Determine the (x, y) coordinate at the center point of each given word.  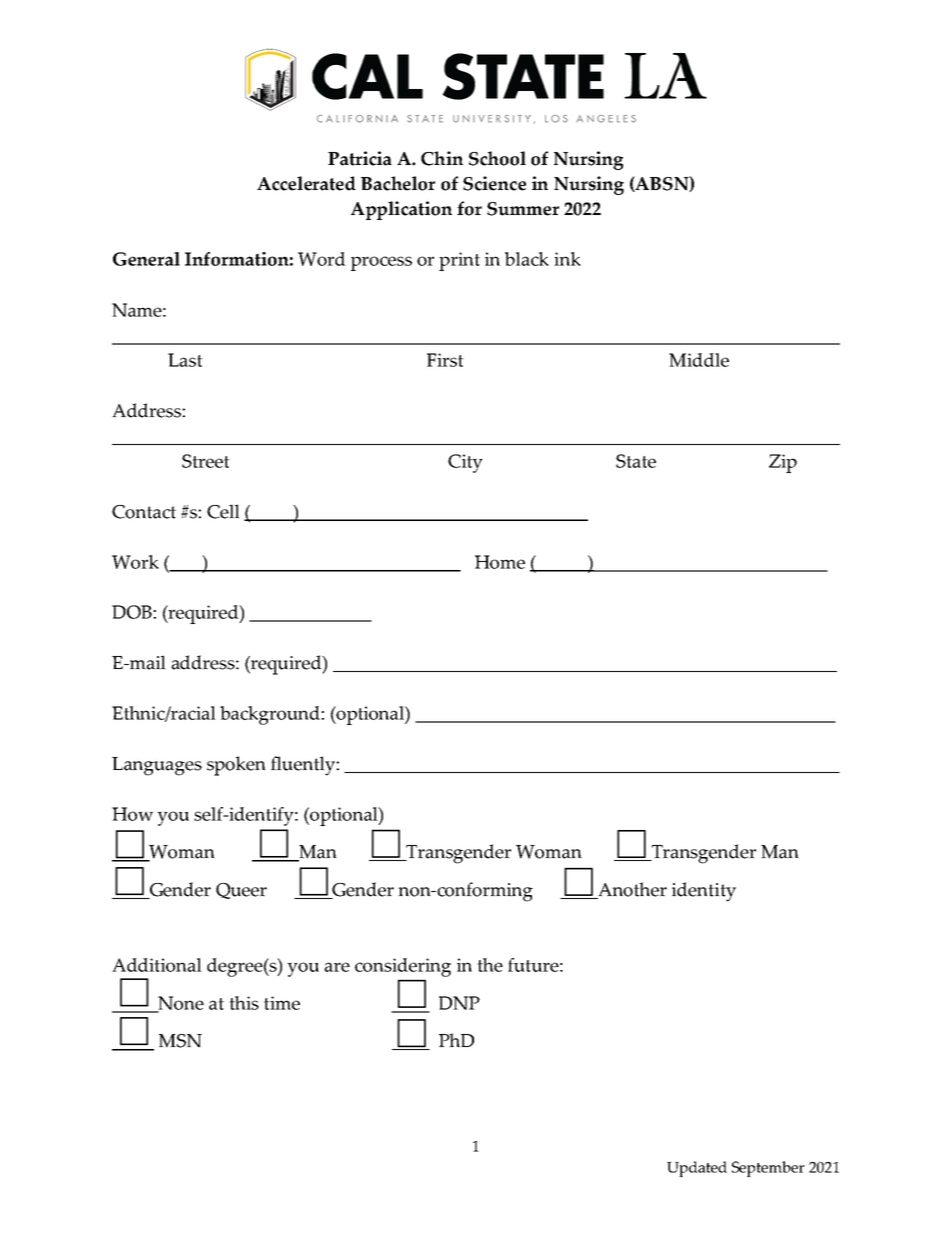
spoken (236, 766)
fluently (304, 766)
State (636, 461)
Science (494, 183)
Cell (223, 511)
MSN (180, 1041)
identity (704, 892)
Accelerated (306, 183)
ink (567, 259)
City (465, 463)
